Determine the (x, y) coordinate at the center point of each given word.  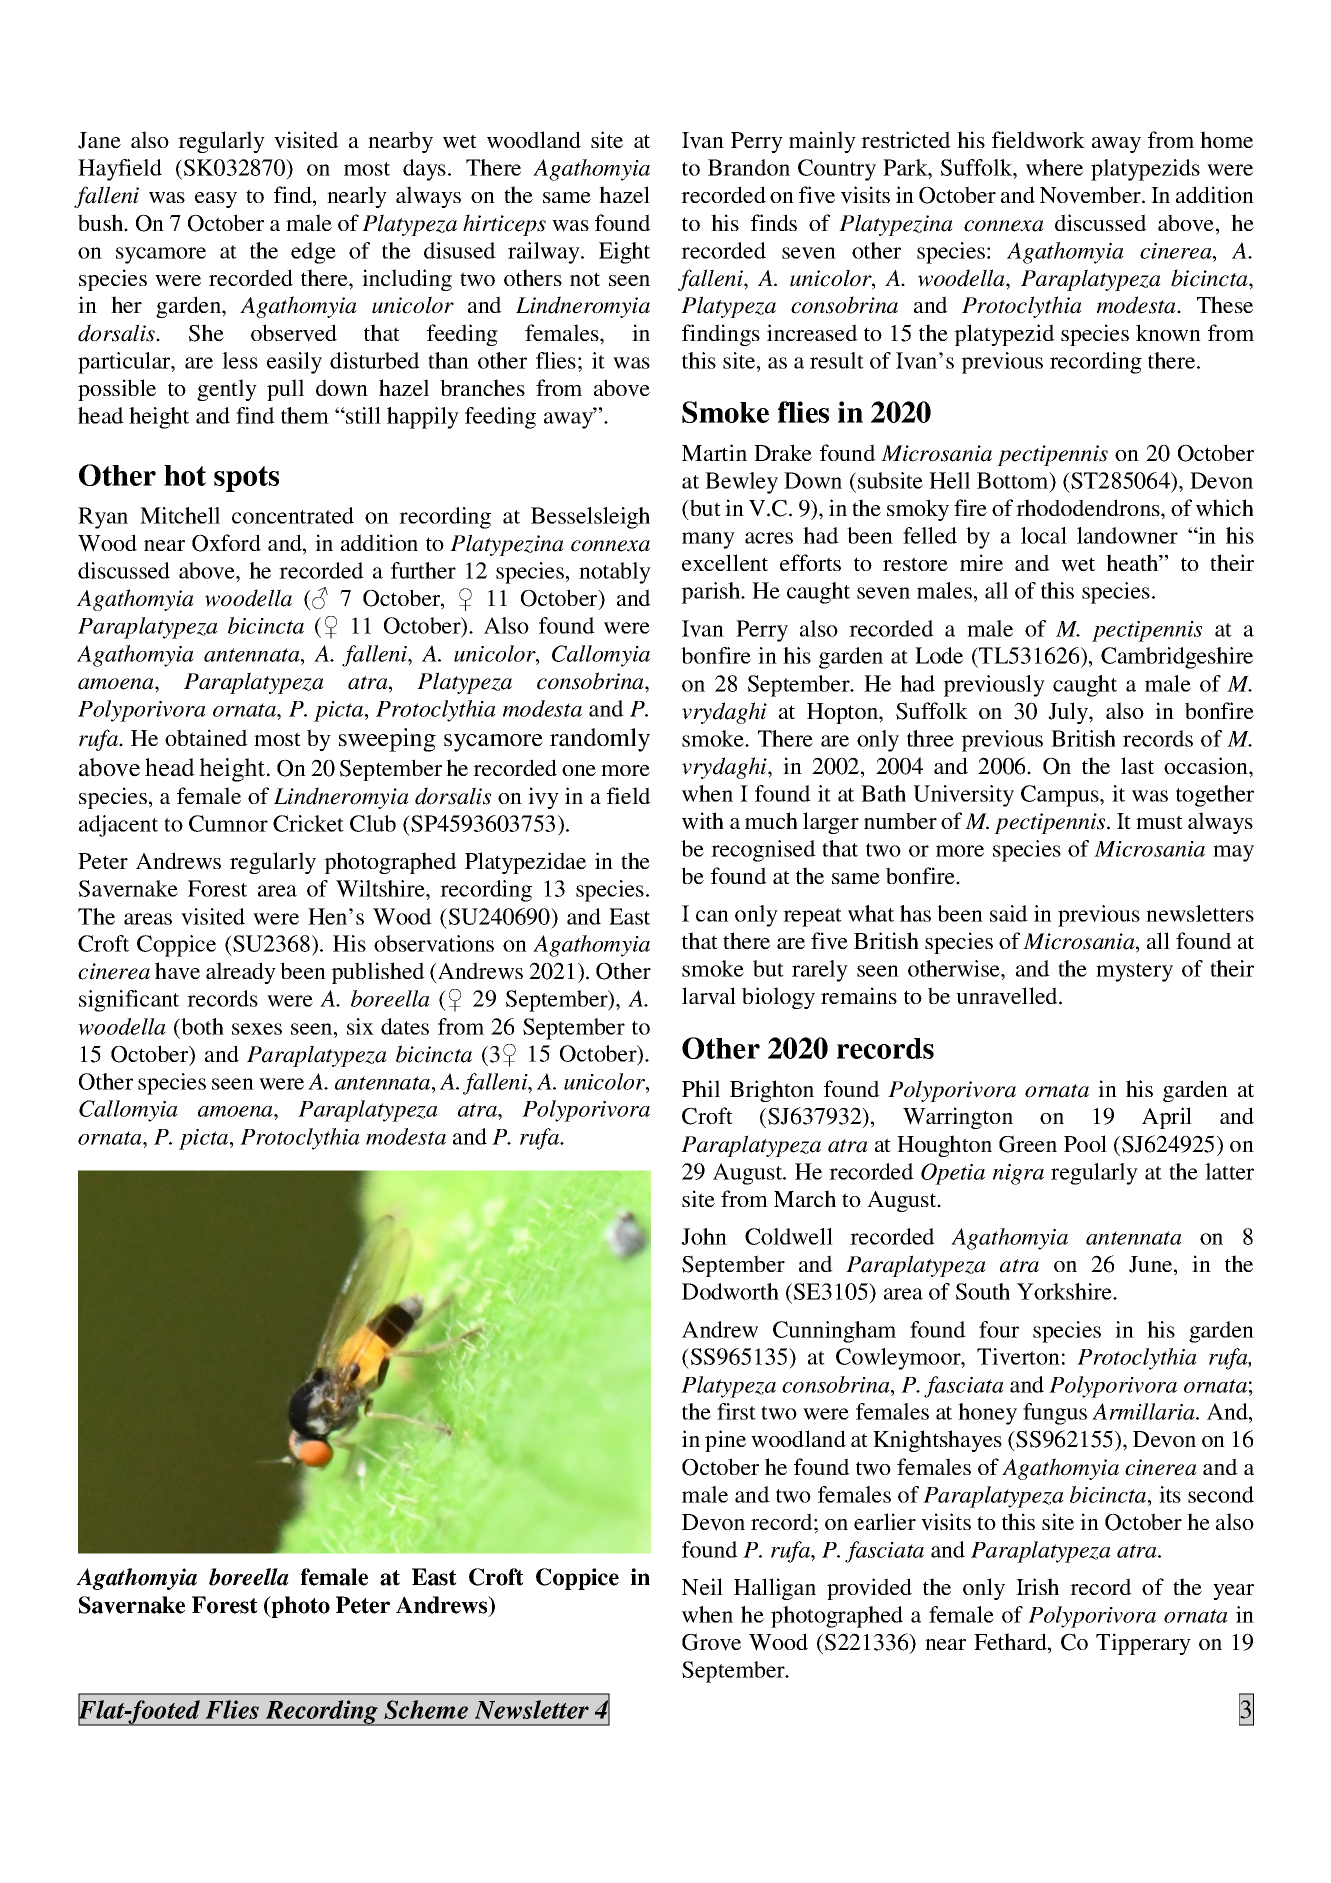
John (704, 1236)
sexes (257, 1029)
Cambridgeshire (1177, 658)
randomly (600, 740)
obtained (206, 737)
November (1091, 195)
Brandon (749, 167)
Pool (1085, 1143)
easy (216, 200)
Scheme (426, 1709)
